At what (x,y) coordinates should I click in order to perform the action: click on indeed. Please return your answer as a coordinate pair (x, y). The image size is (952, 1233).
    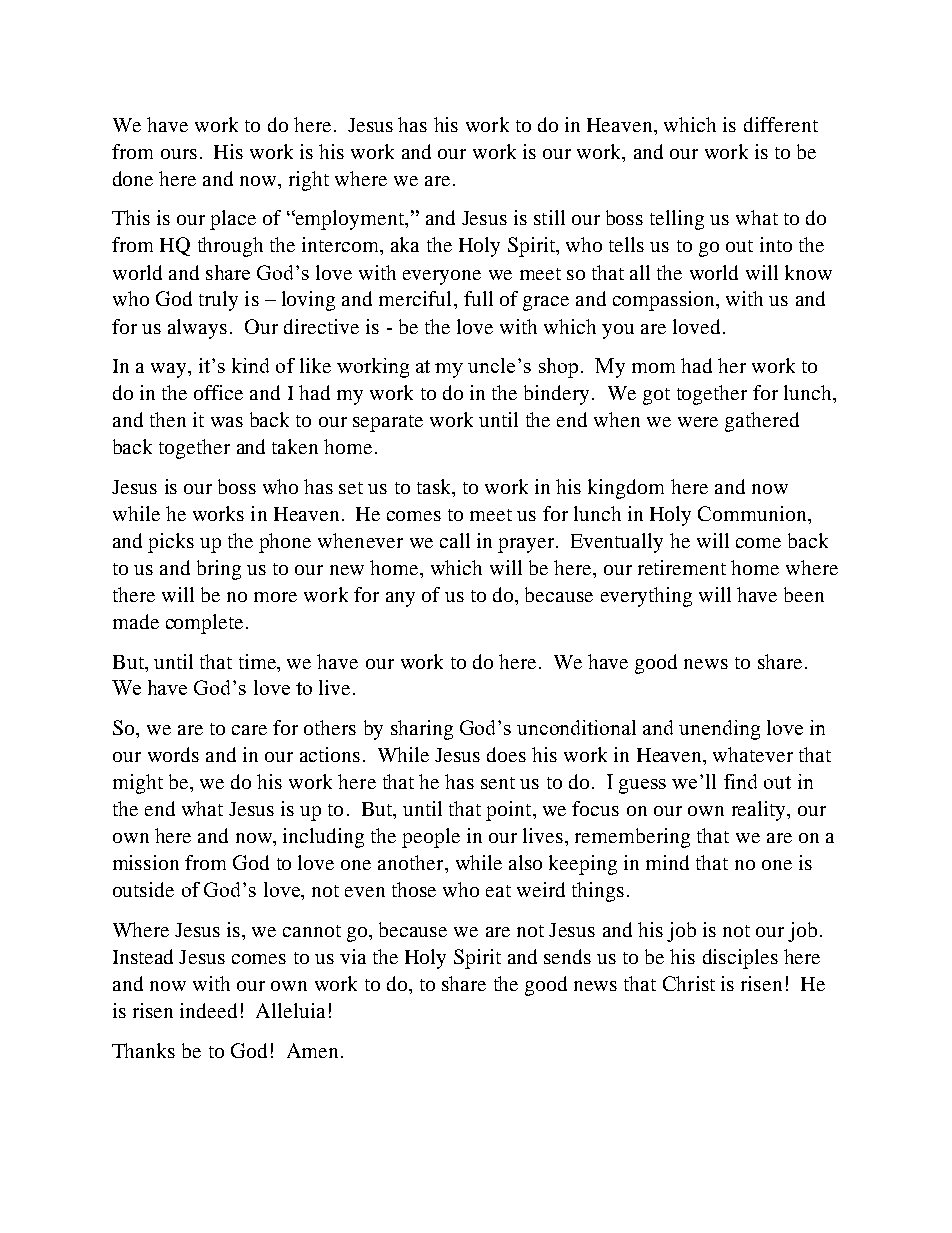
    Looking at the image, I should click on (208, 1010).
